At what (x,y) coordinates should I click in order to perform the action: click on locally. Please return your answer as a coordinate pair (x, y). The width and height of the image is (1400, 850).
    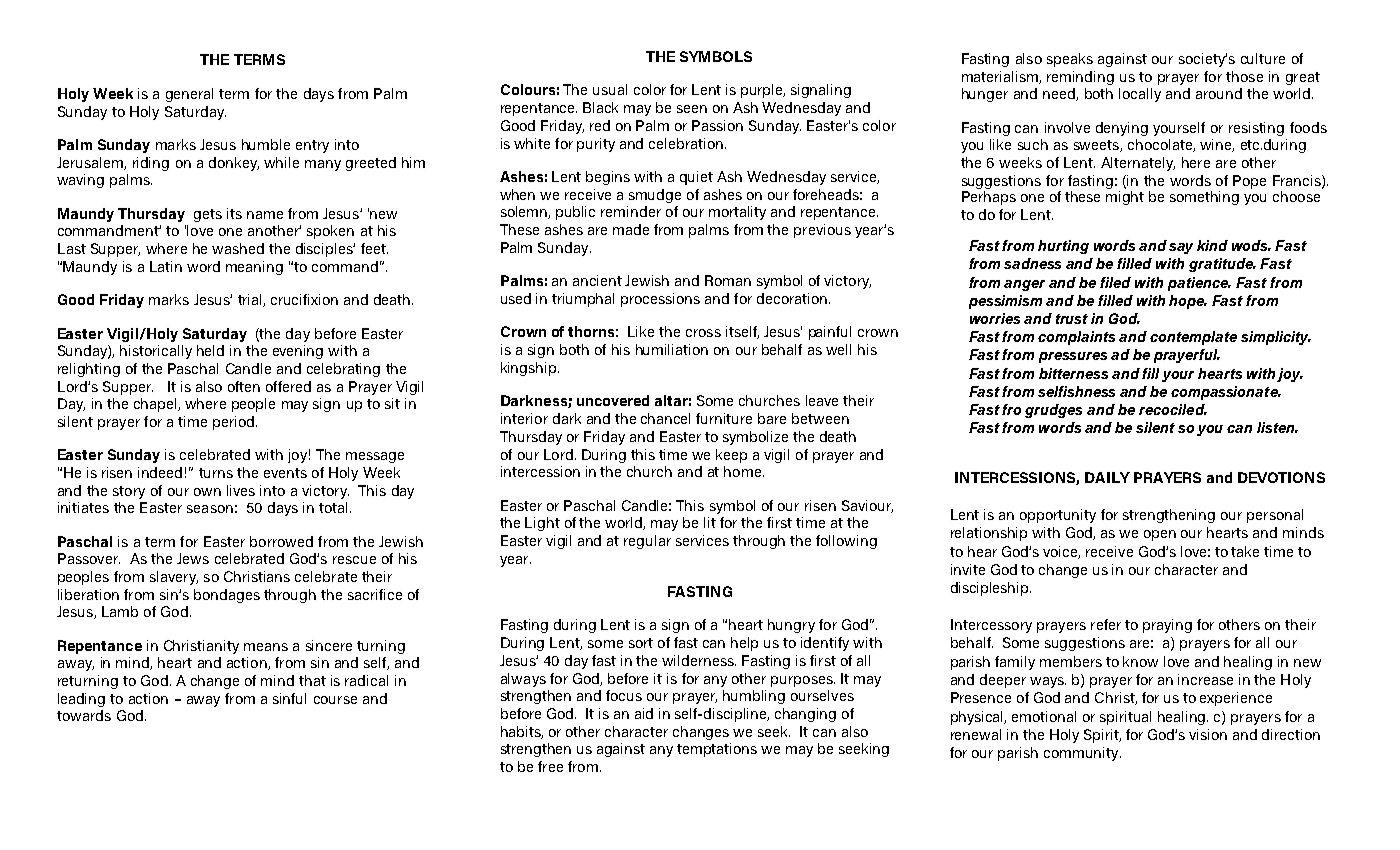
    Looking at the image, I should click on (1140, 95).
